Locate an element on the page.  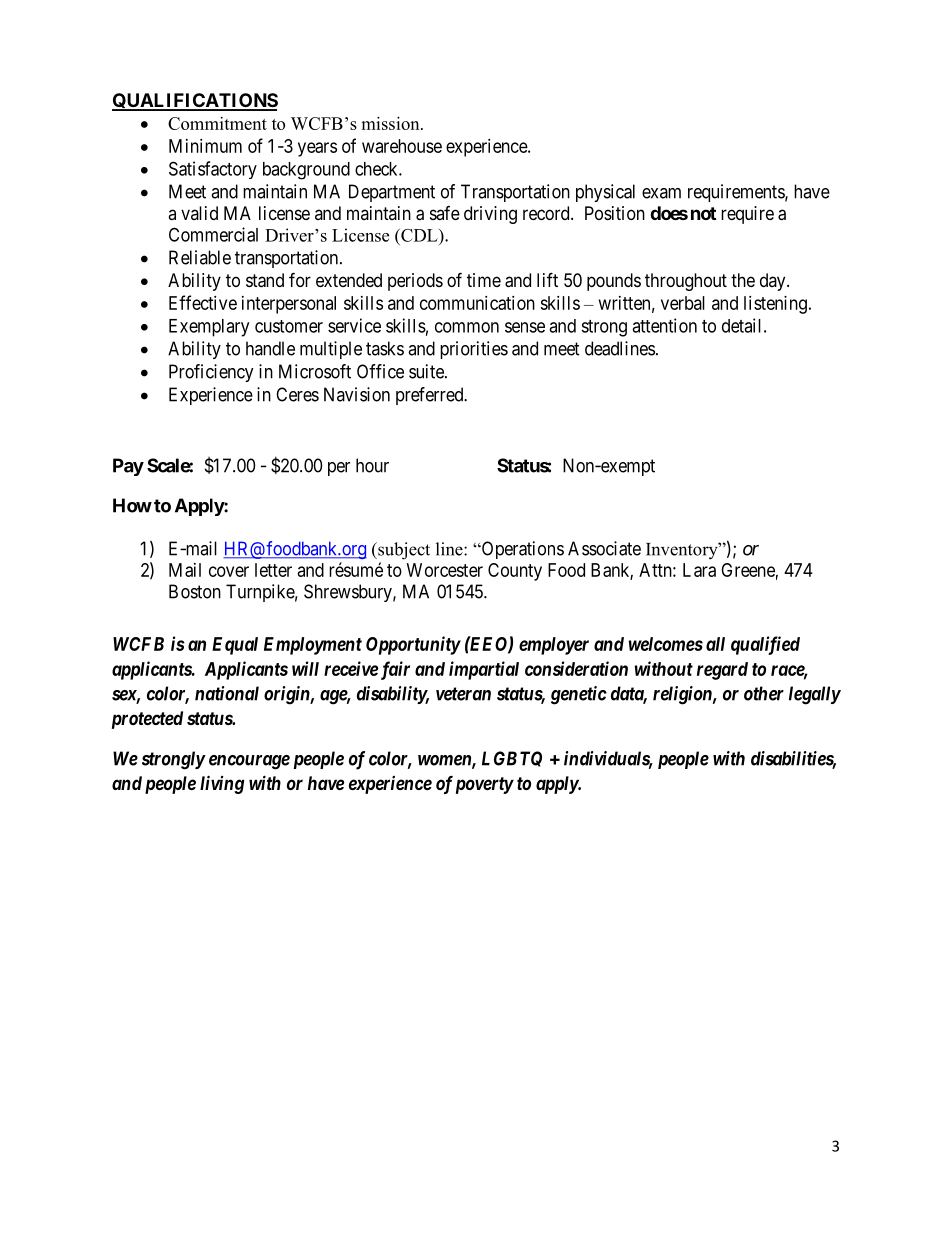
Worcester is located at coordinates (445, 570).
